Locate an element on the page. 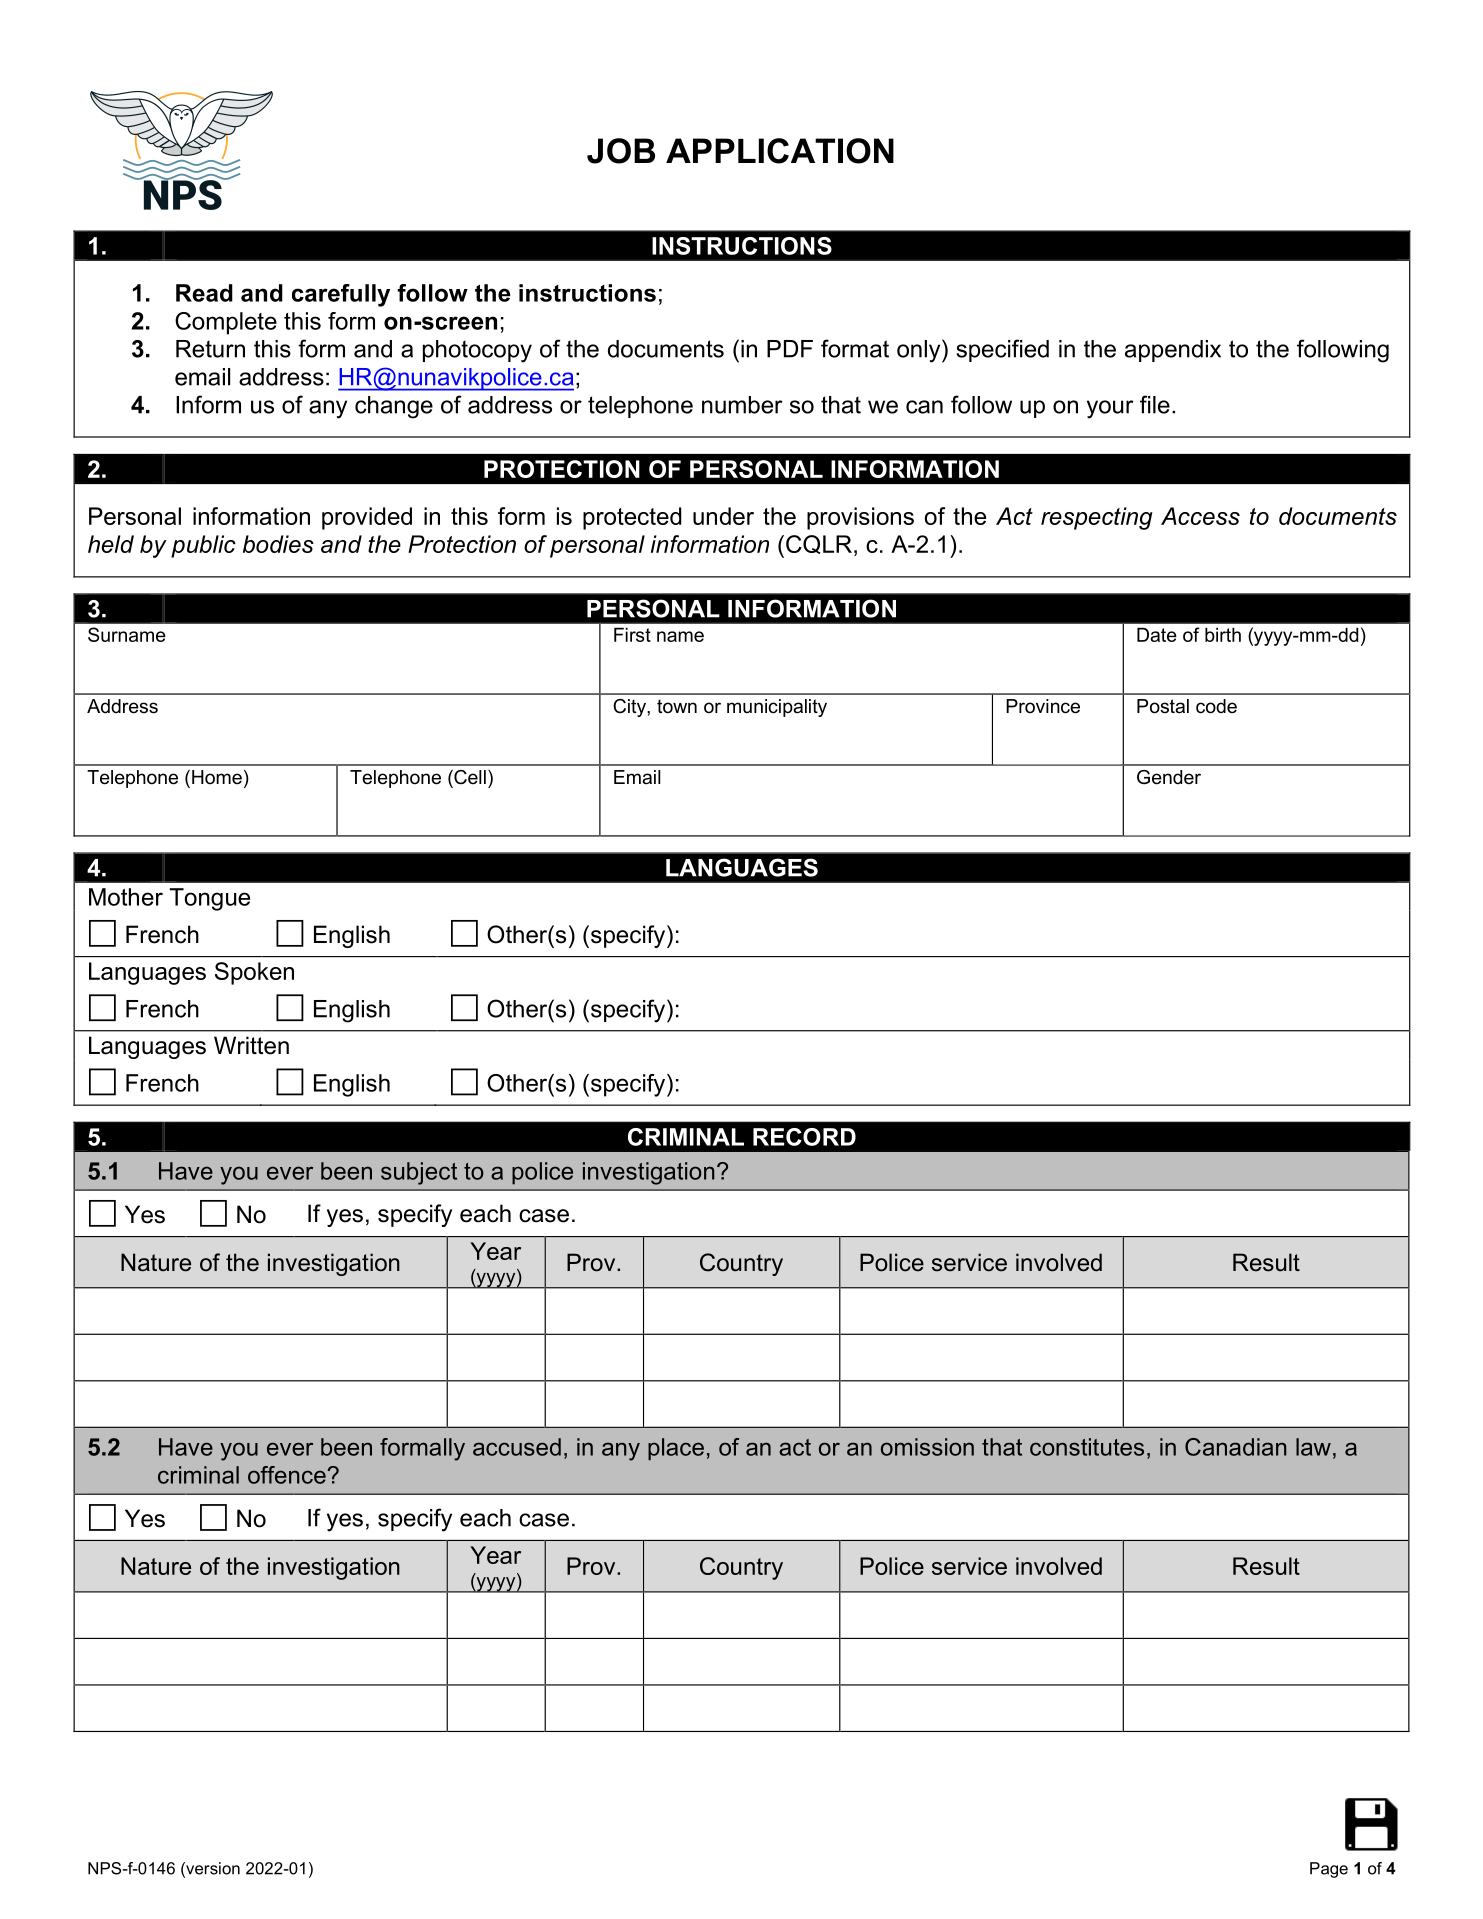  omission is located at coordinates (927, 1447).
